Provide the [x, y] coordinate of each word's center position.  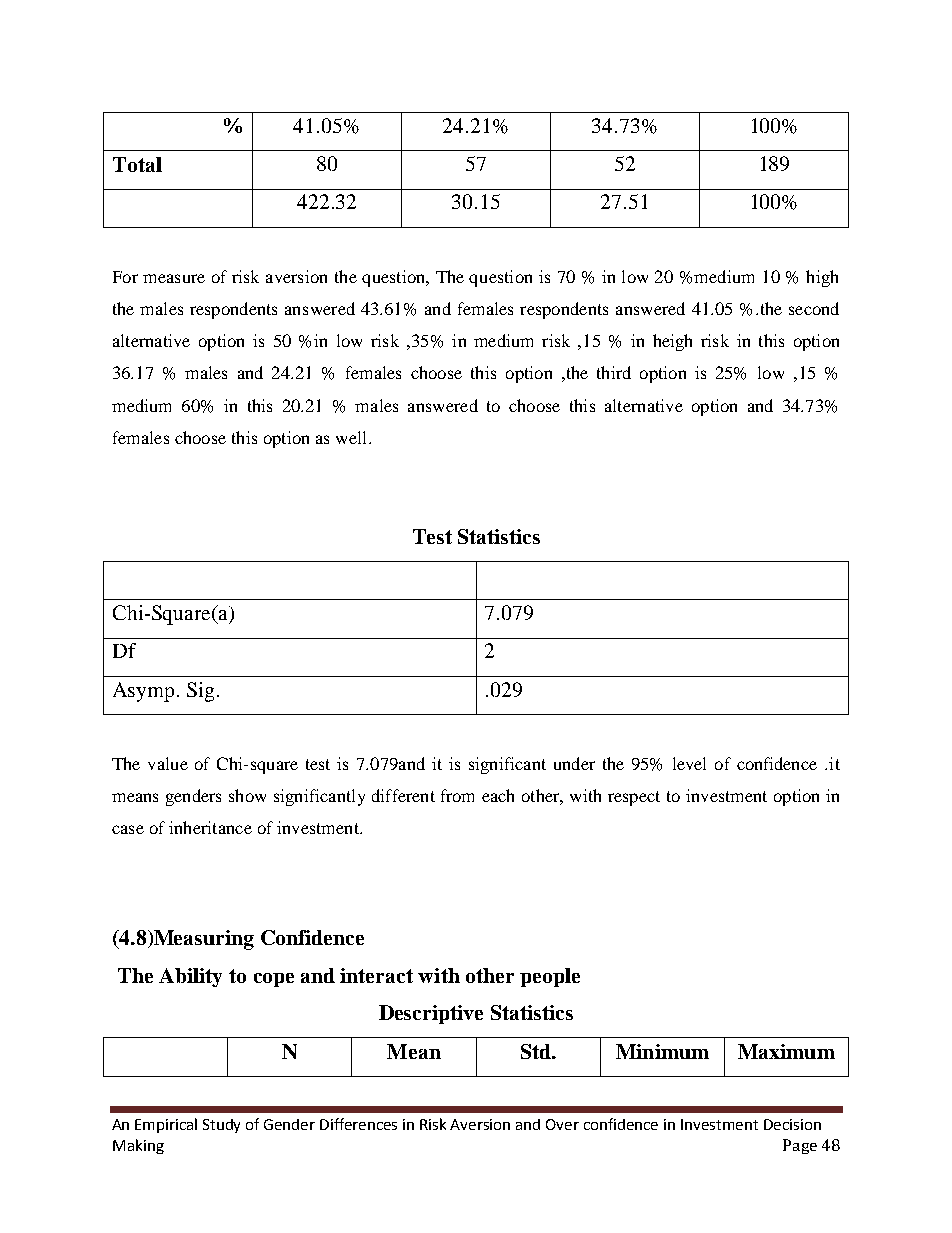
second [814, 308]
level [689, 763]
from [457, 795]
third [614, 372]
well [353, 437]
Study [221, 1126]
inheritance [210, 827]
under [574, 763]
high [822, 278]
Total [137, 164]
